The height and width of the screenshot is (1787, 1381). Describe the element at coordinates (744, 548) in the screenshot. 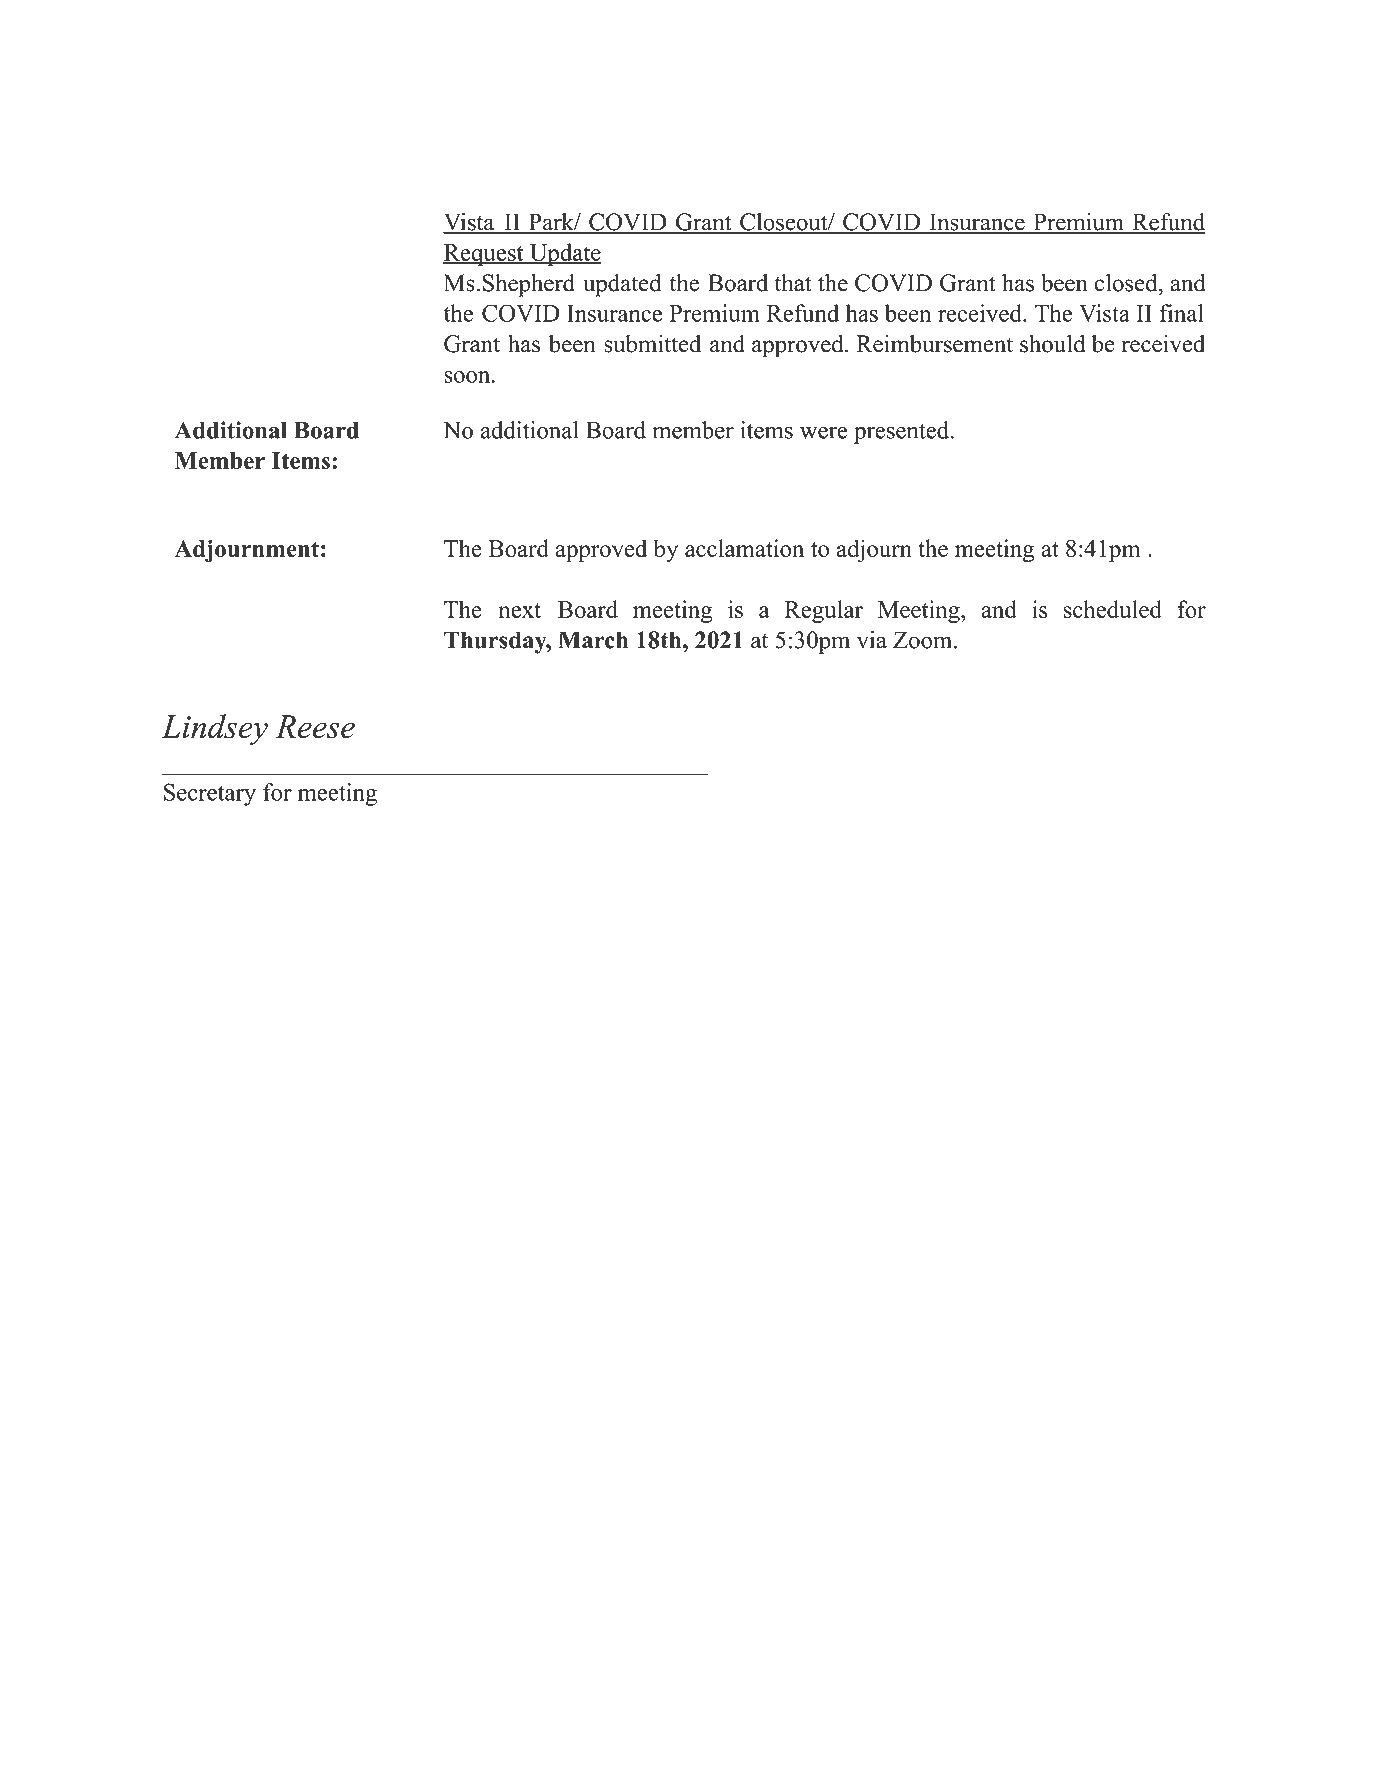

I see `acclamation` at that location.
